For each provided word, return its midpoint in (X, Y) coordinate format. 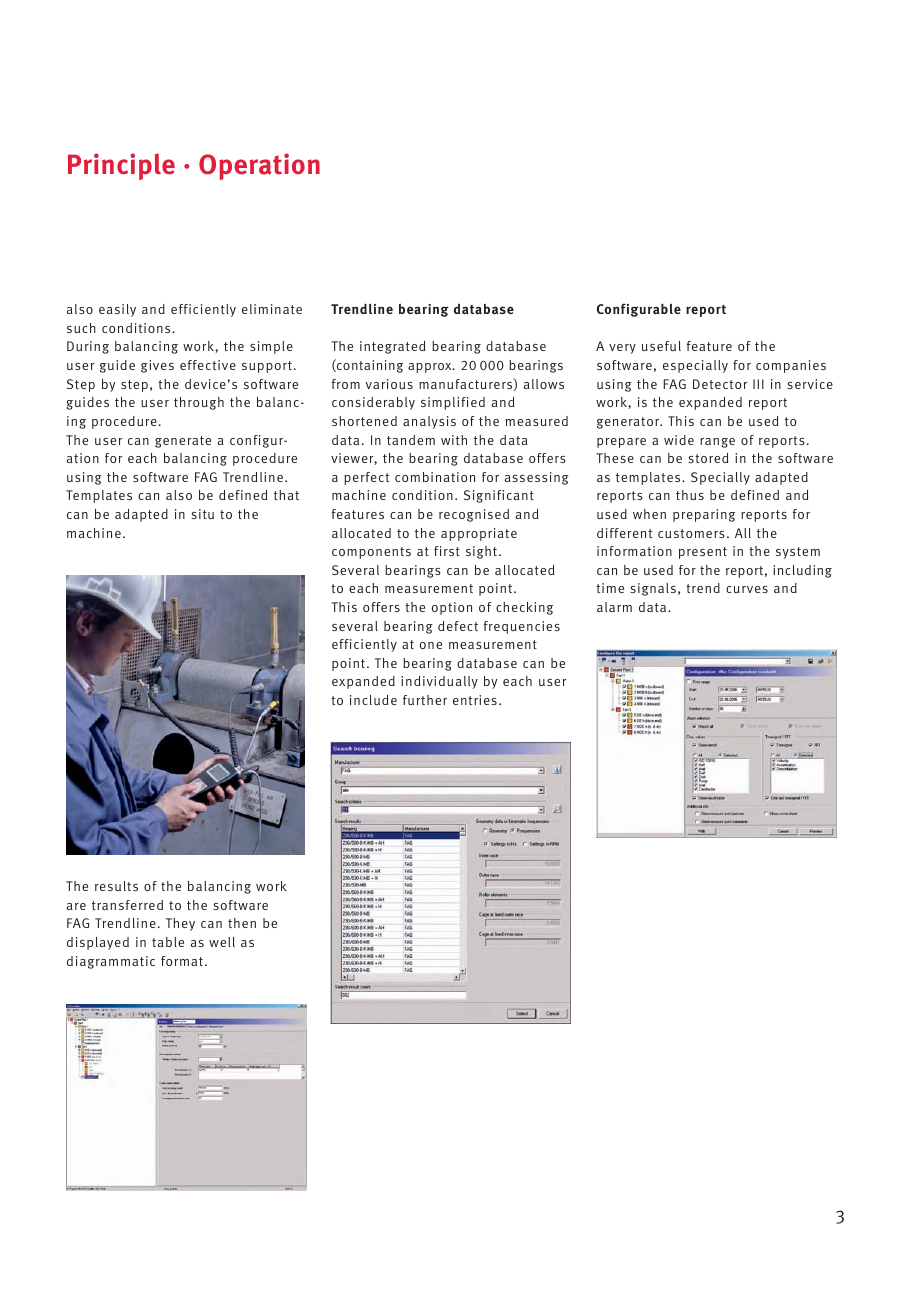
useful (661, 346)
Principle (121, 166)
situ (202, 514)
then (242, 923)
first (447, 551)
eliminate (272, 309)
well (222, 942)
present (703, 553)
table (168, 942)
